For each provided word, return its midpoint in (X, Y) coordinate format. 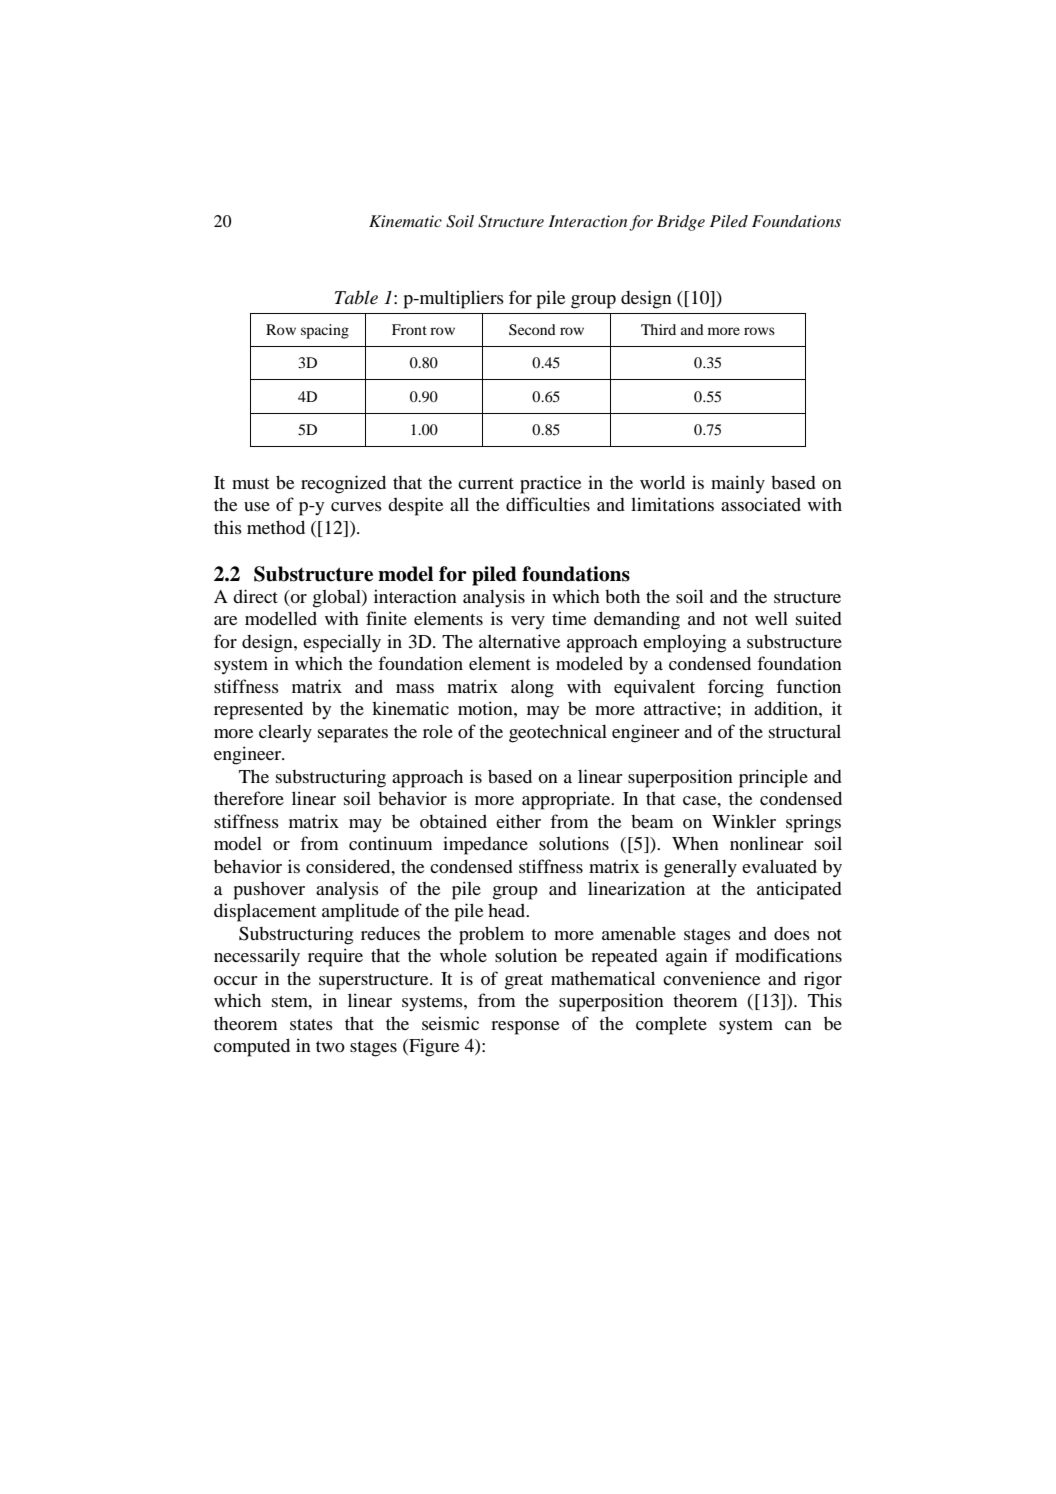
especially (342, 643)
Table (356, 297)
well (771, 618)
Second (532, 330)
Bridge (681, 223)
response (525, 1028)
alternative (519, 641)
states (311, 1024)
